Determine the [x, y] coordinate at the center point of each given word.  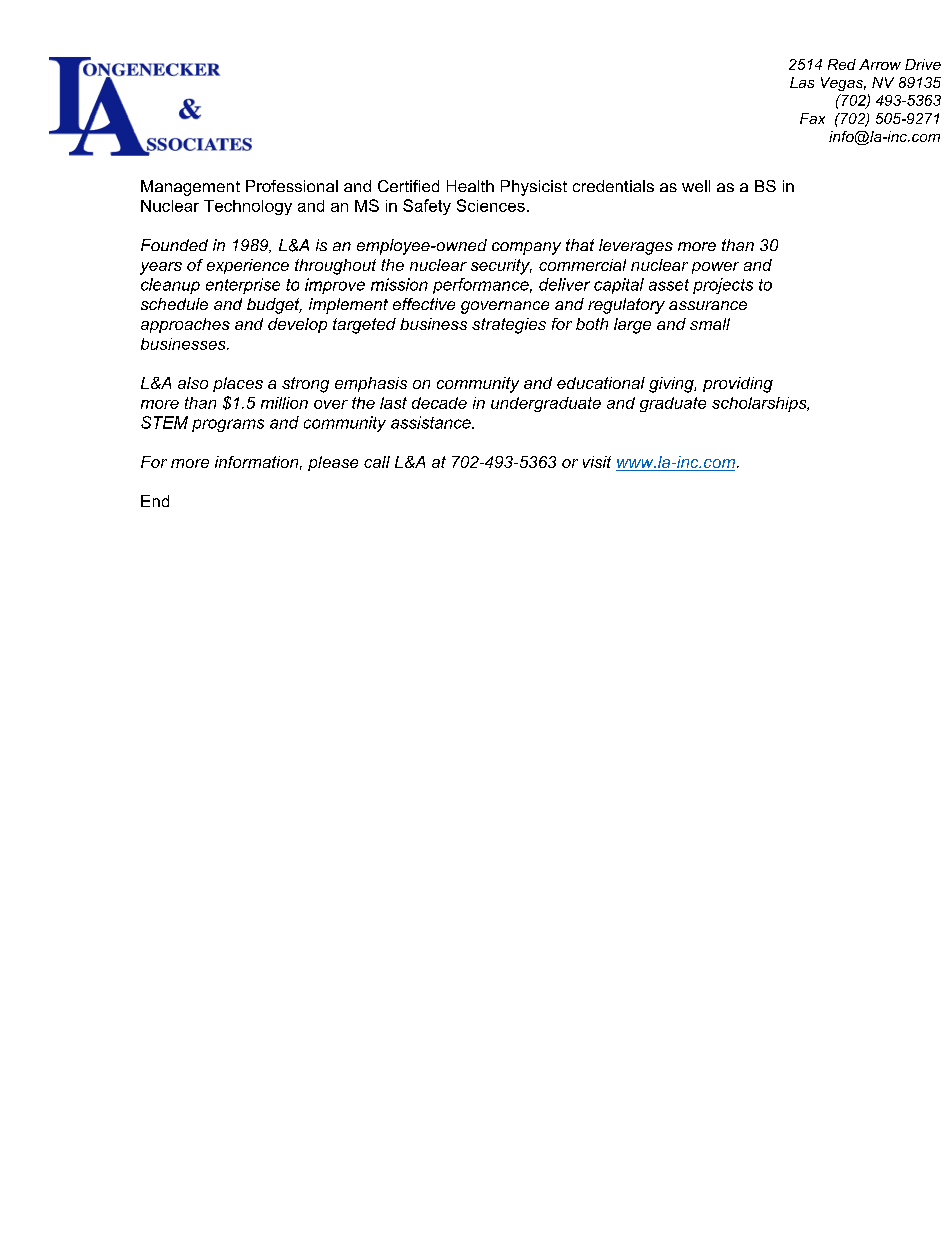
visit [597, 462]
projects [723, 286]
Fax [812, 118]
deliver [564, 284]
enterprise [243, 286]
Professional [292, 186]
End [155, 501]
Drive [923, 64]
